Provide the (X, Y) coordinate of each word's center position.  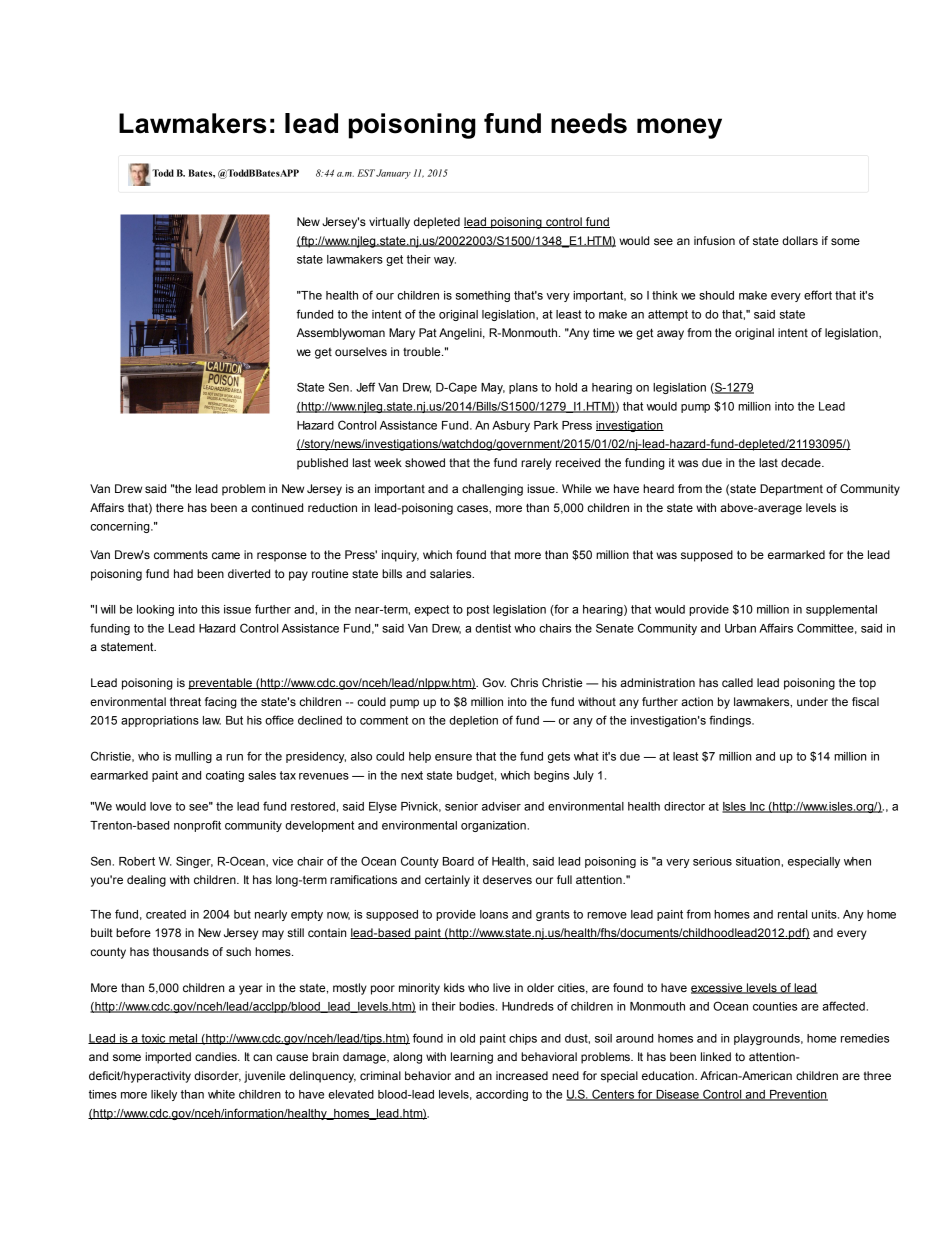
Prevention (798, 1095)
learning (472, 1058)
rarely (536, 464)
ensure (453, 757)
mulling (193, 757)
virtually (389, 223)
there (170, 507)
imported (168, 1058)
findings (731, 721)
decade (802, 462)
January (393, 174)
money (679, 128)
